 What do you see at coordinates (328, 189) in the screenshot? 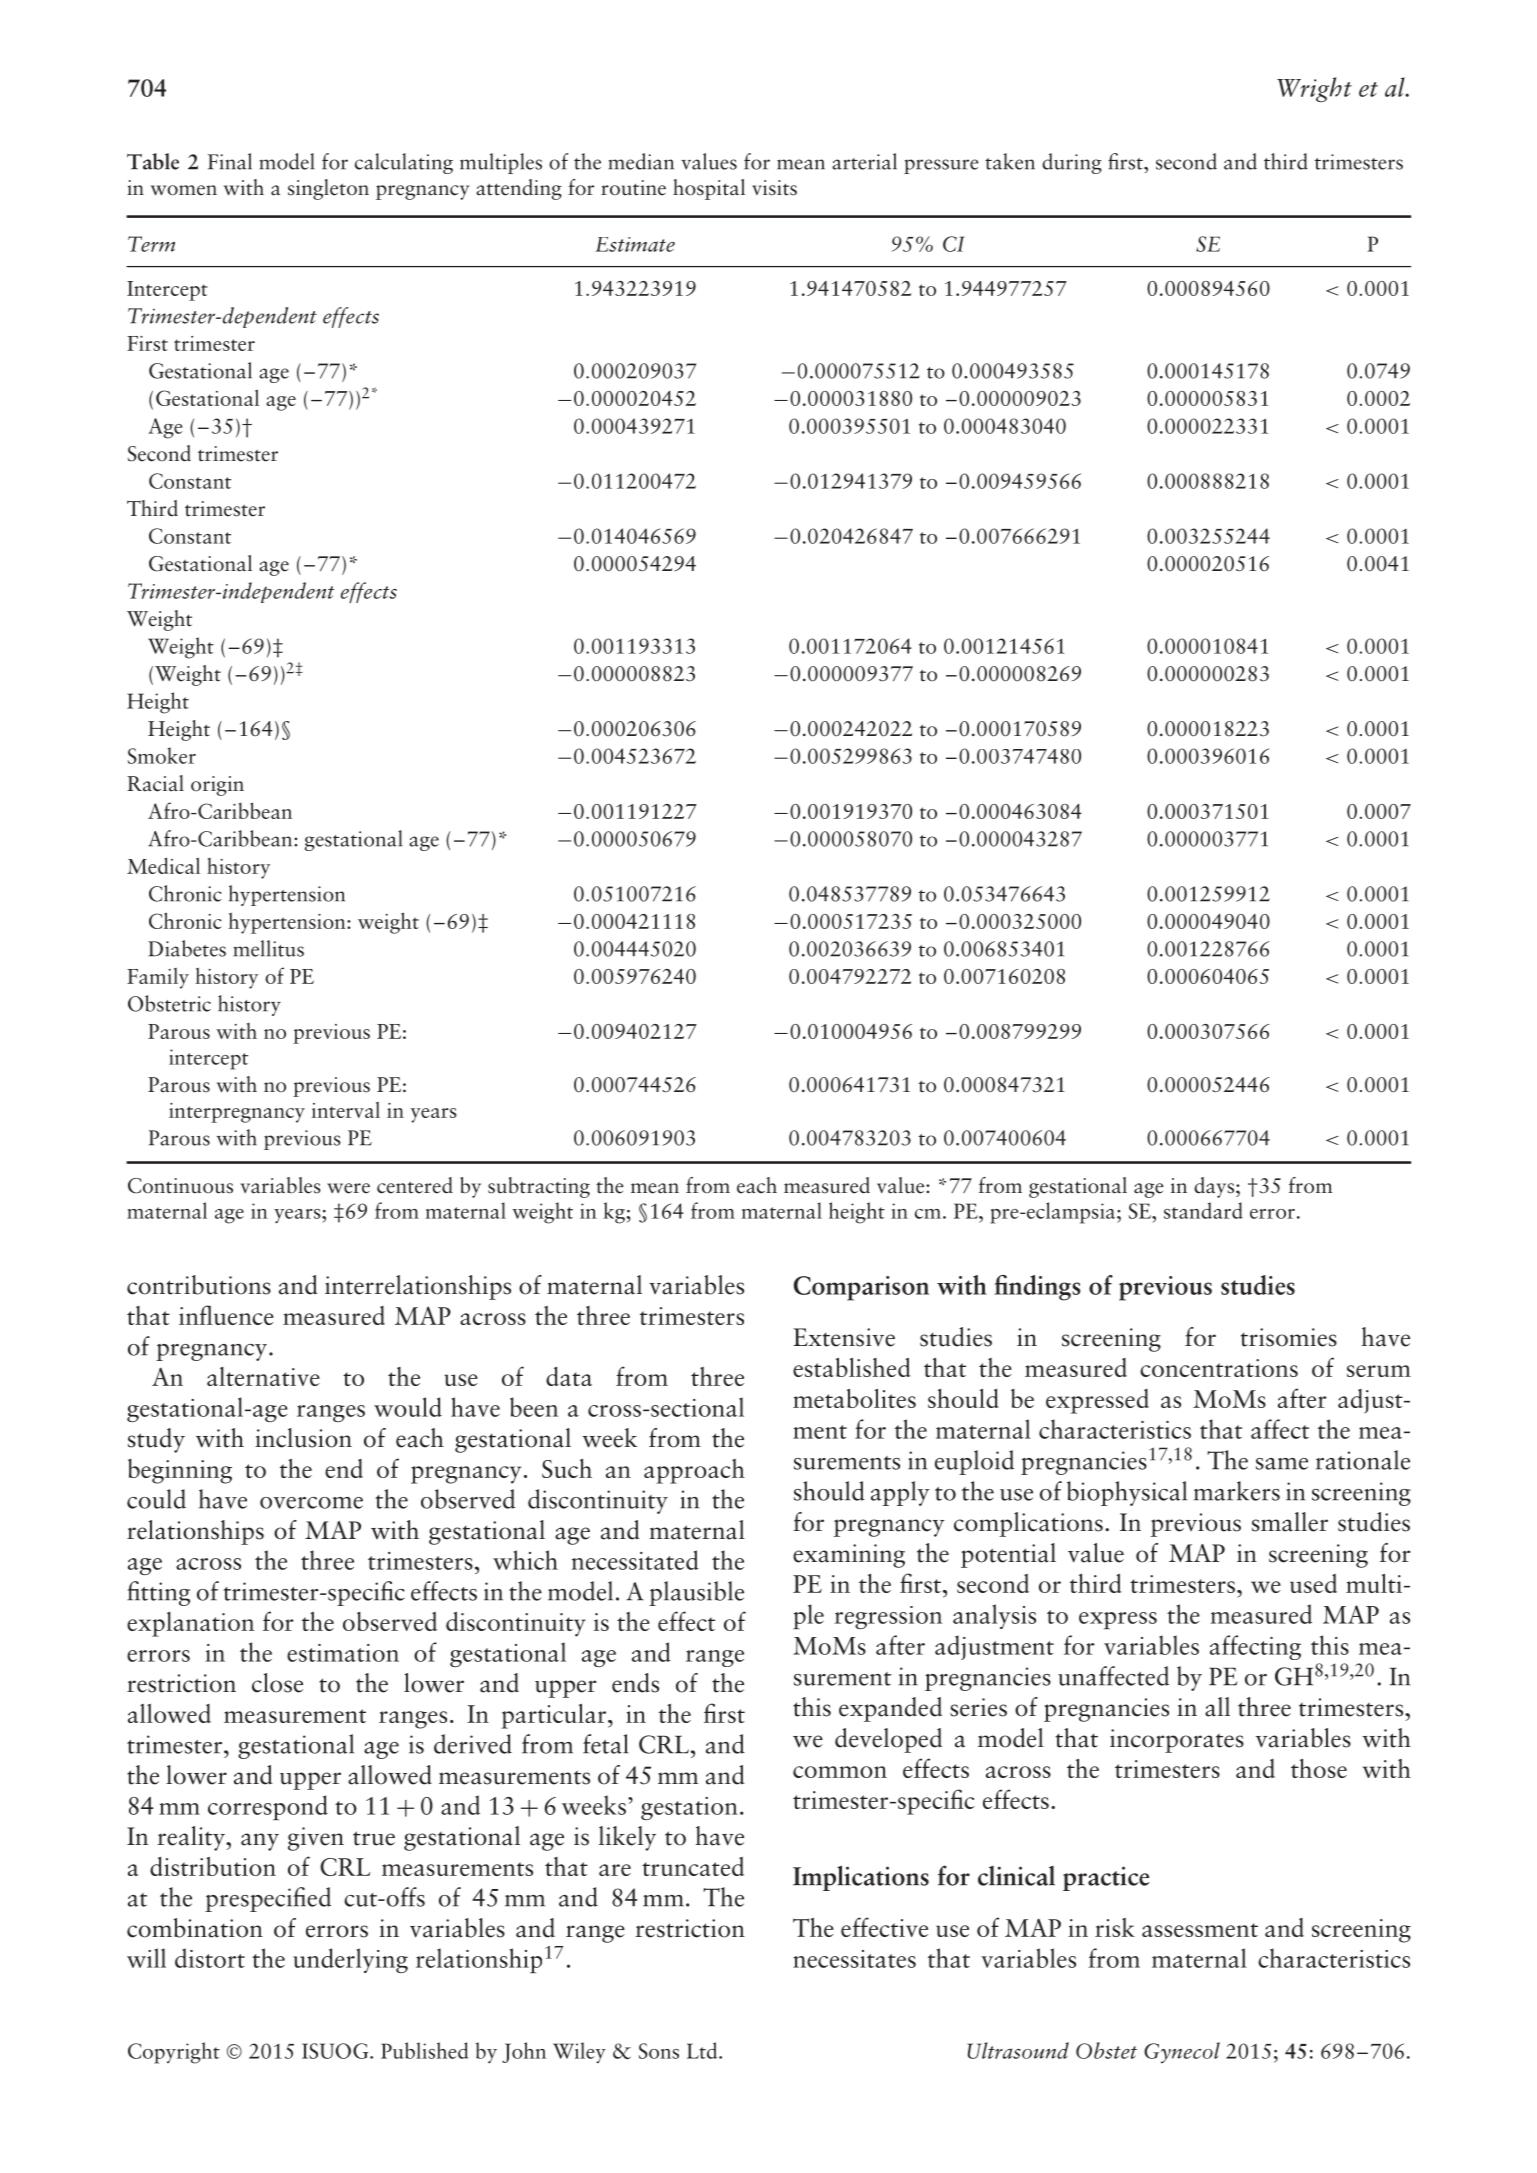
I see `singleton` at bounding box center [328, 189].
